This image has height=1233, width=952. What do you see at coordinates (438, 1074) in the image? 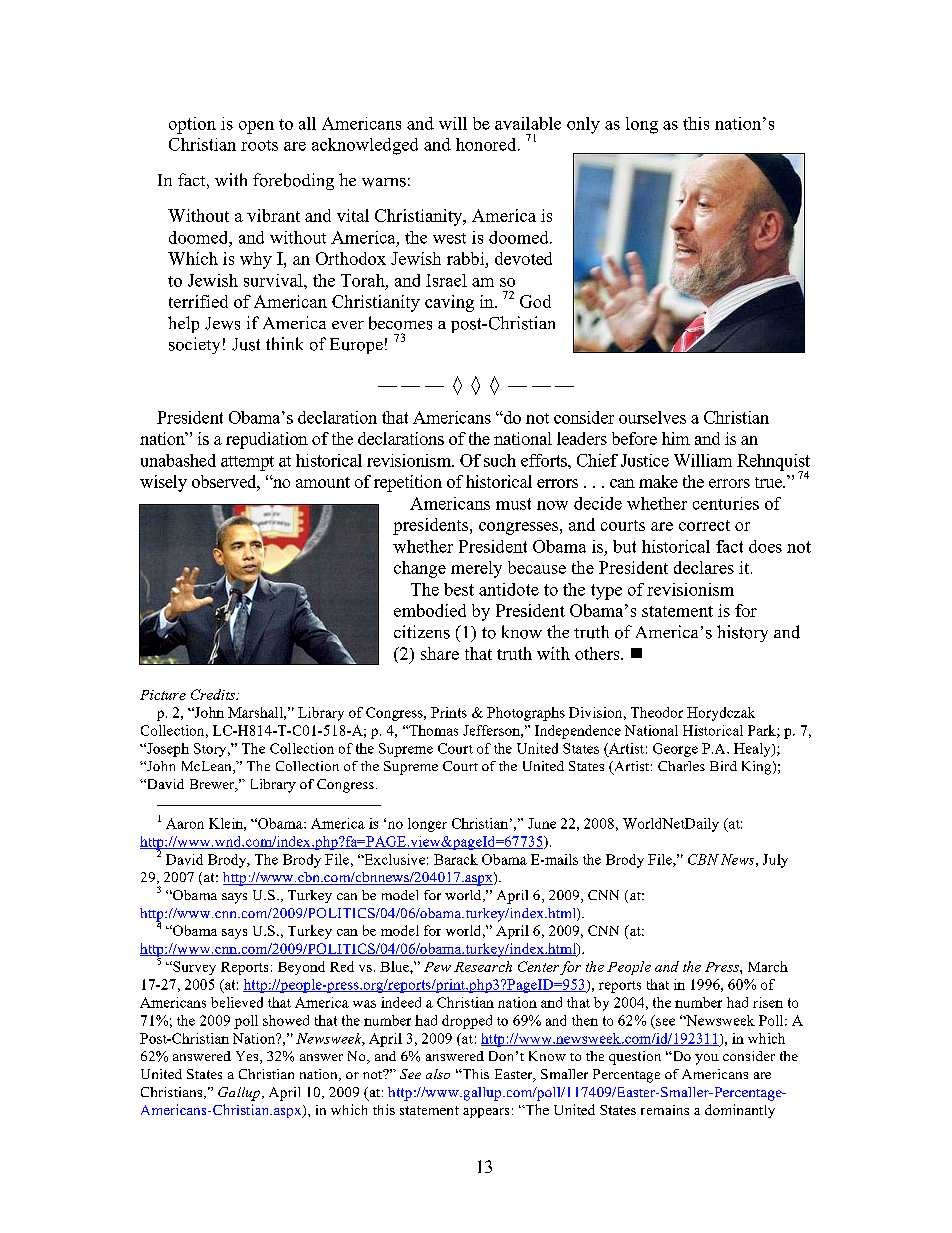
I see `also` at bounding box center [438, 1074].
